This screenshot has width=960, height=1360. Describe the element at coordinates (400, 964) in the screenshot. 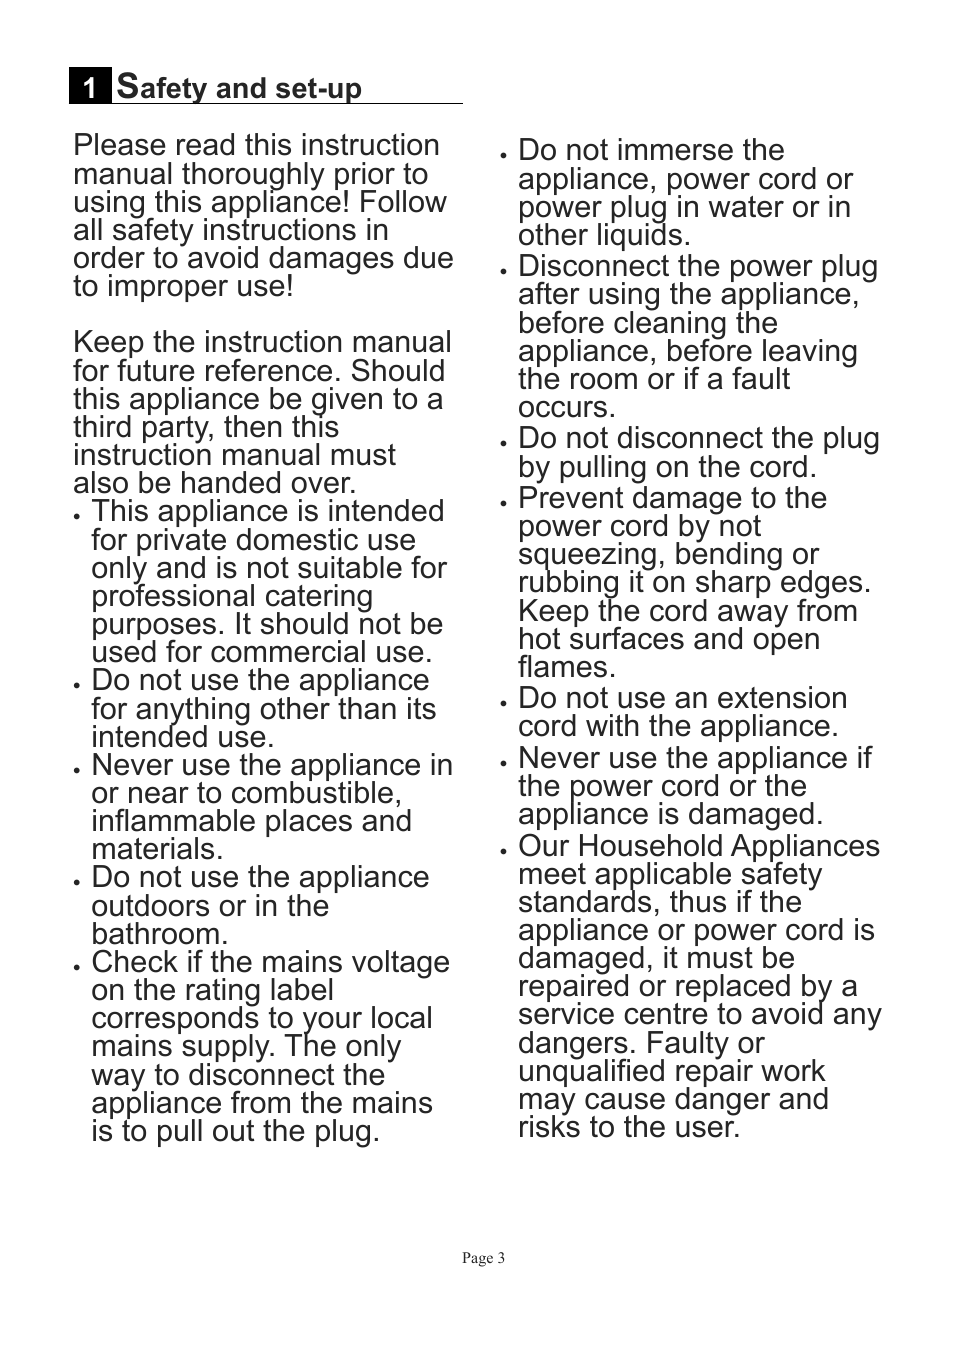

I see `voltage` at that location.
